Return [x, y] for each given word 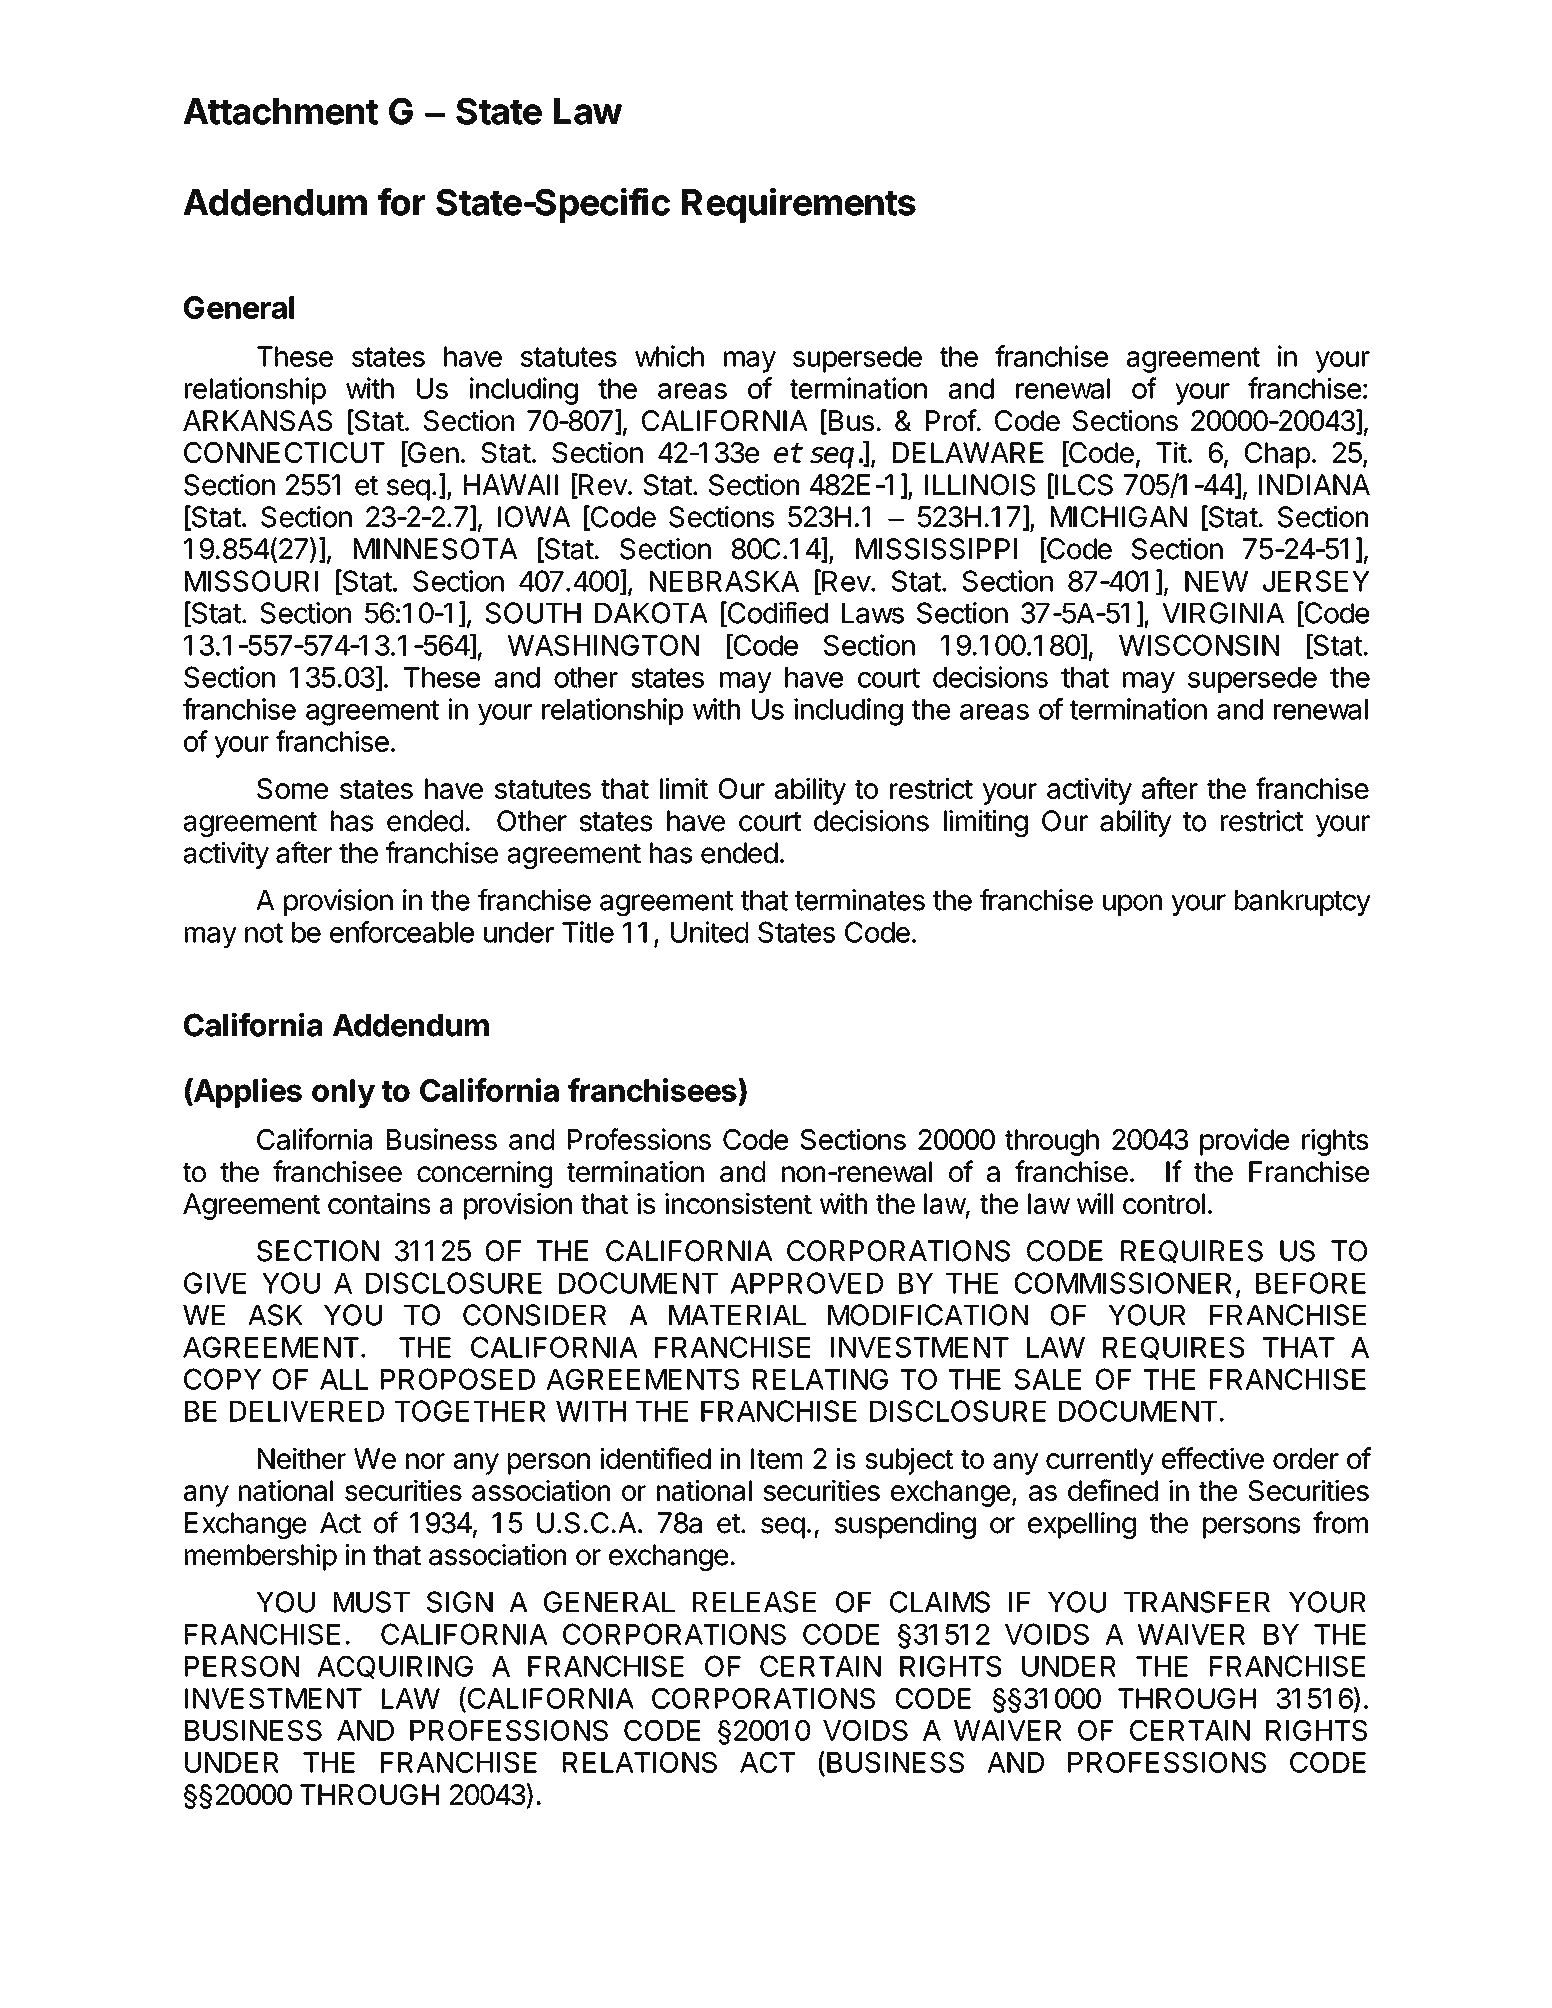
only [343, 1093]
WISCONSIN [1199, 645]
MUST [372, 1602]
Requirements [799, 205]
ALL [344, 1379]
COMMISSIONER [1123, 1283]
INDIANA [1314, 484]
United [709, 932]
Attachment [280, 111]
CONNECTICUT [284, 452]
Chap [1277, 455]
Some [292, 788]
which [669, 356]
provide [1244, 1142]
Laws [873, 613]
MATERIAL [737, 1315]
